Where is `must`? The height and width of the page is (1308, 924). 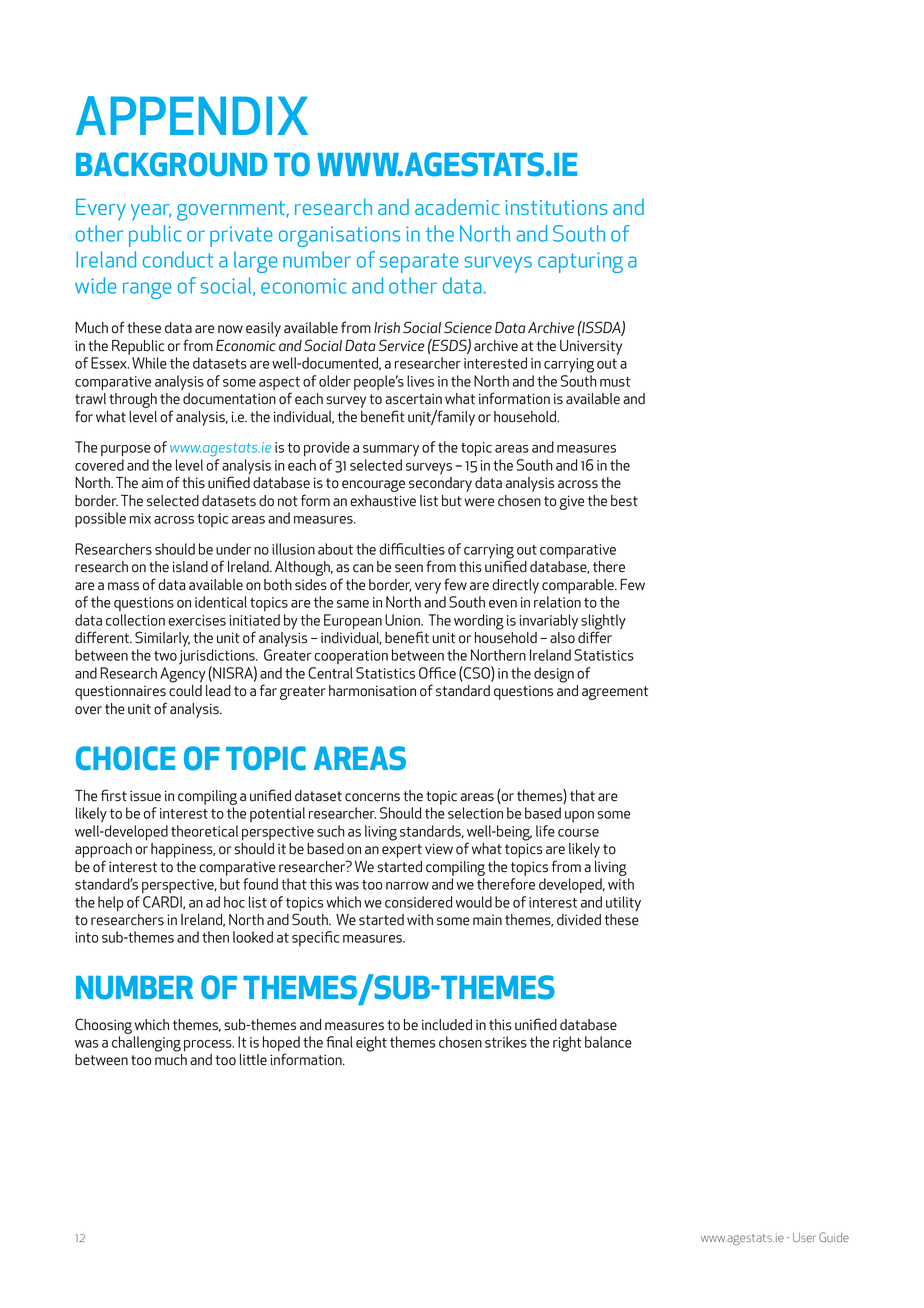 must is located at coordinates (615, 382).
